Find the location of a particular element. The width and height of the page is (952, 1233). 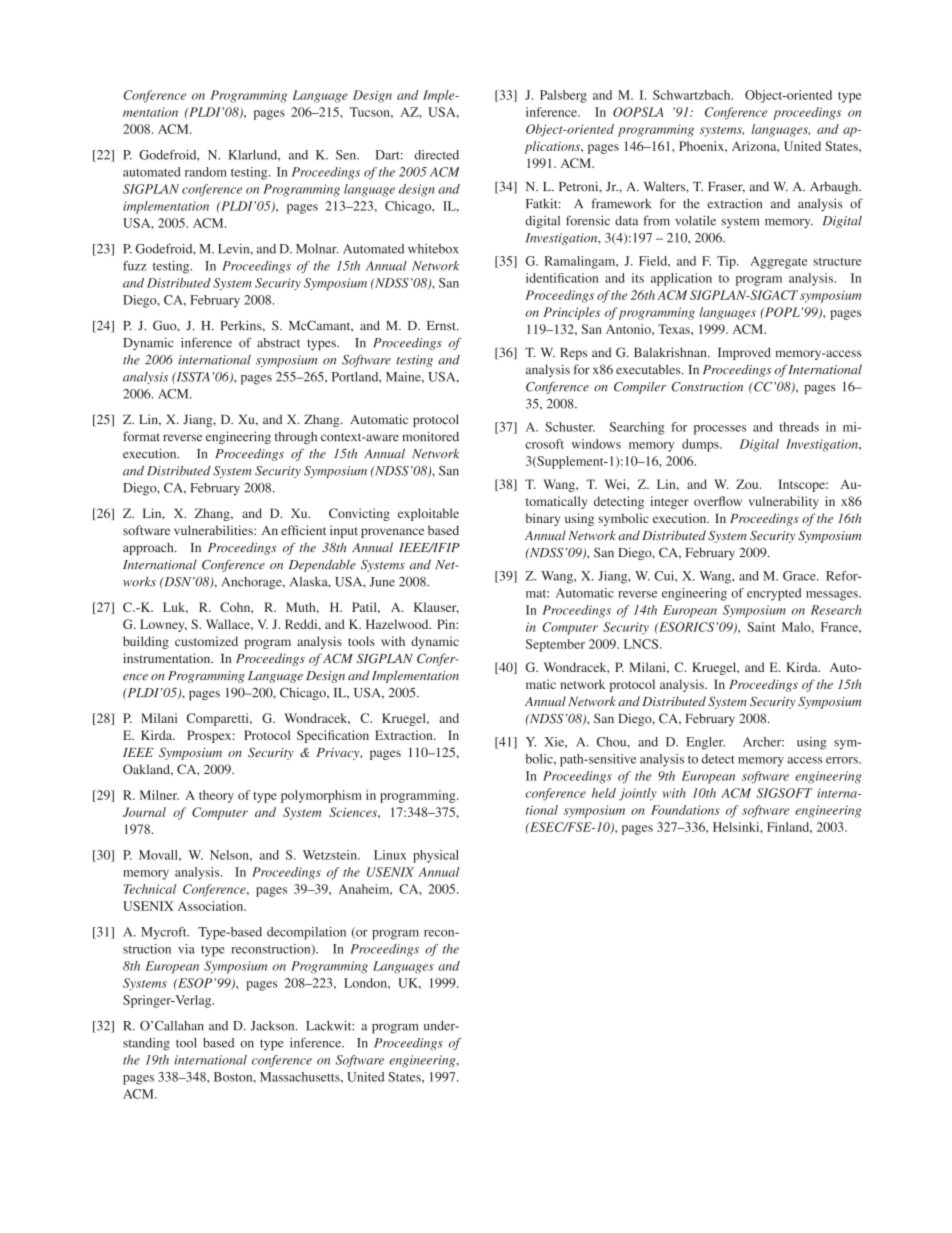

Jackson is located at coordinates (274, 1026).
